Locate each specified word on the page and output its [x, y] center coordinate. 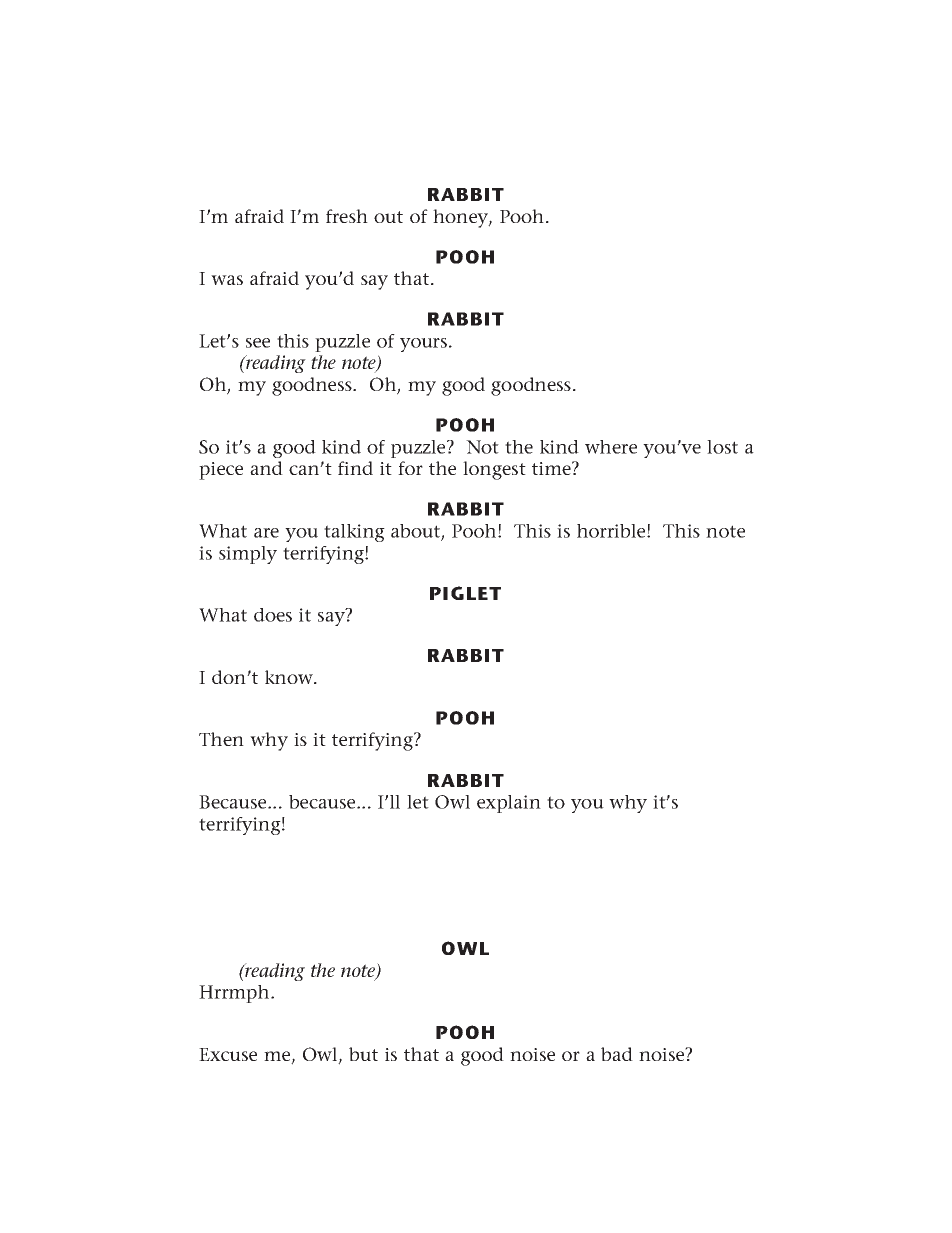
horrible [612, 531]
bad [617, 1054]
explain [509, 804]
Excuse [228, 1054]
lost [722, 447]
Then [221, 739]
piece [221, 471]
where [611, 447]
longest [494, 470]
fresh [347, 216]
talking [354, 533]
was [227, 280]
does [273, 615]
